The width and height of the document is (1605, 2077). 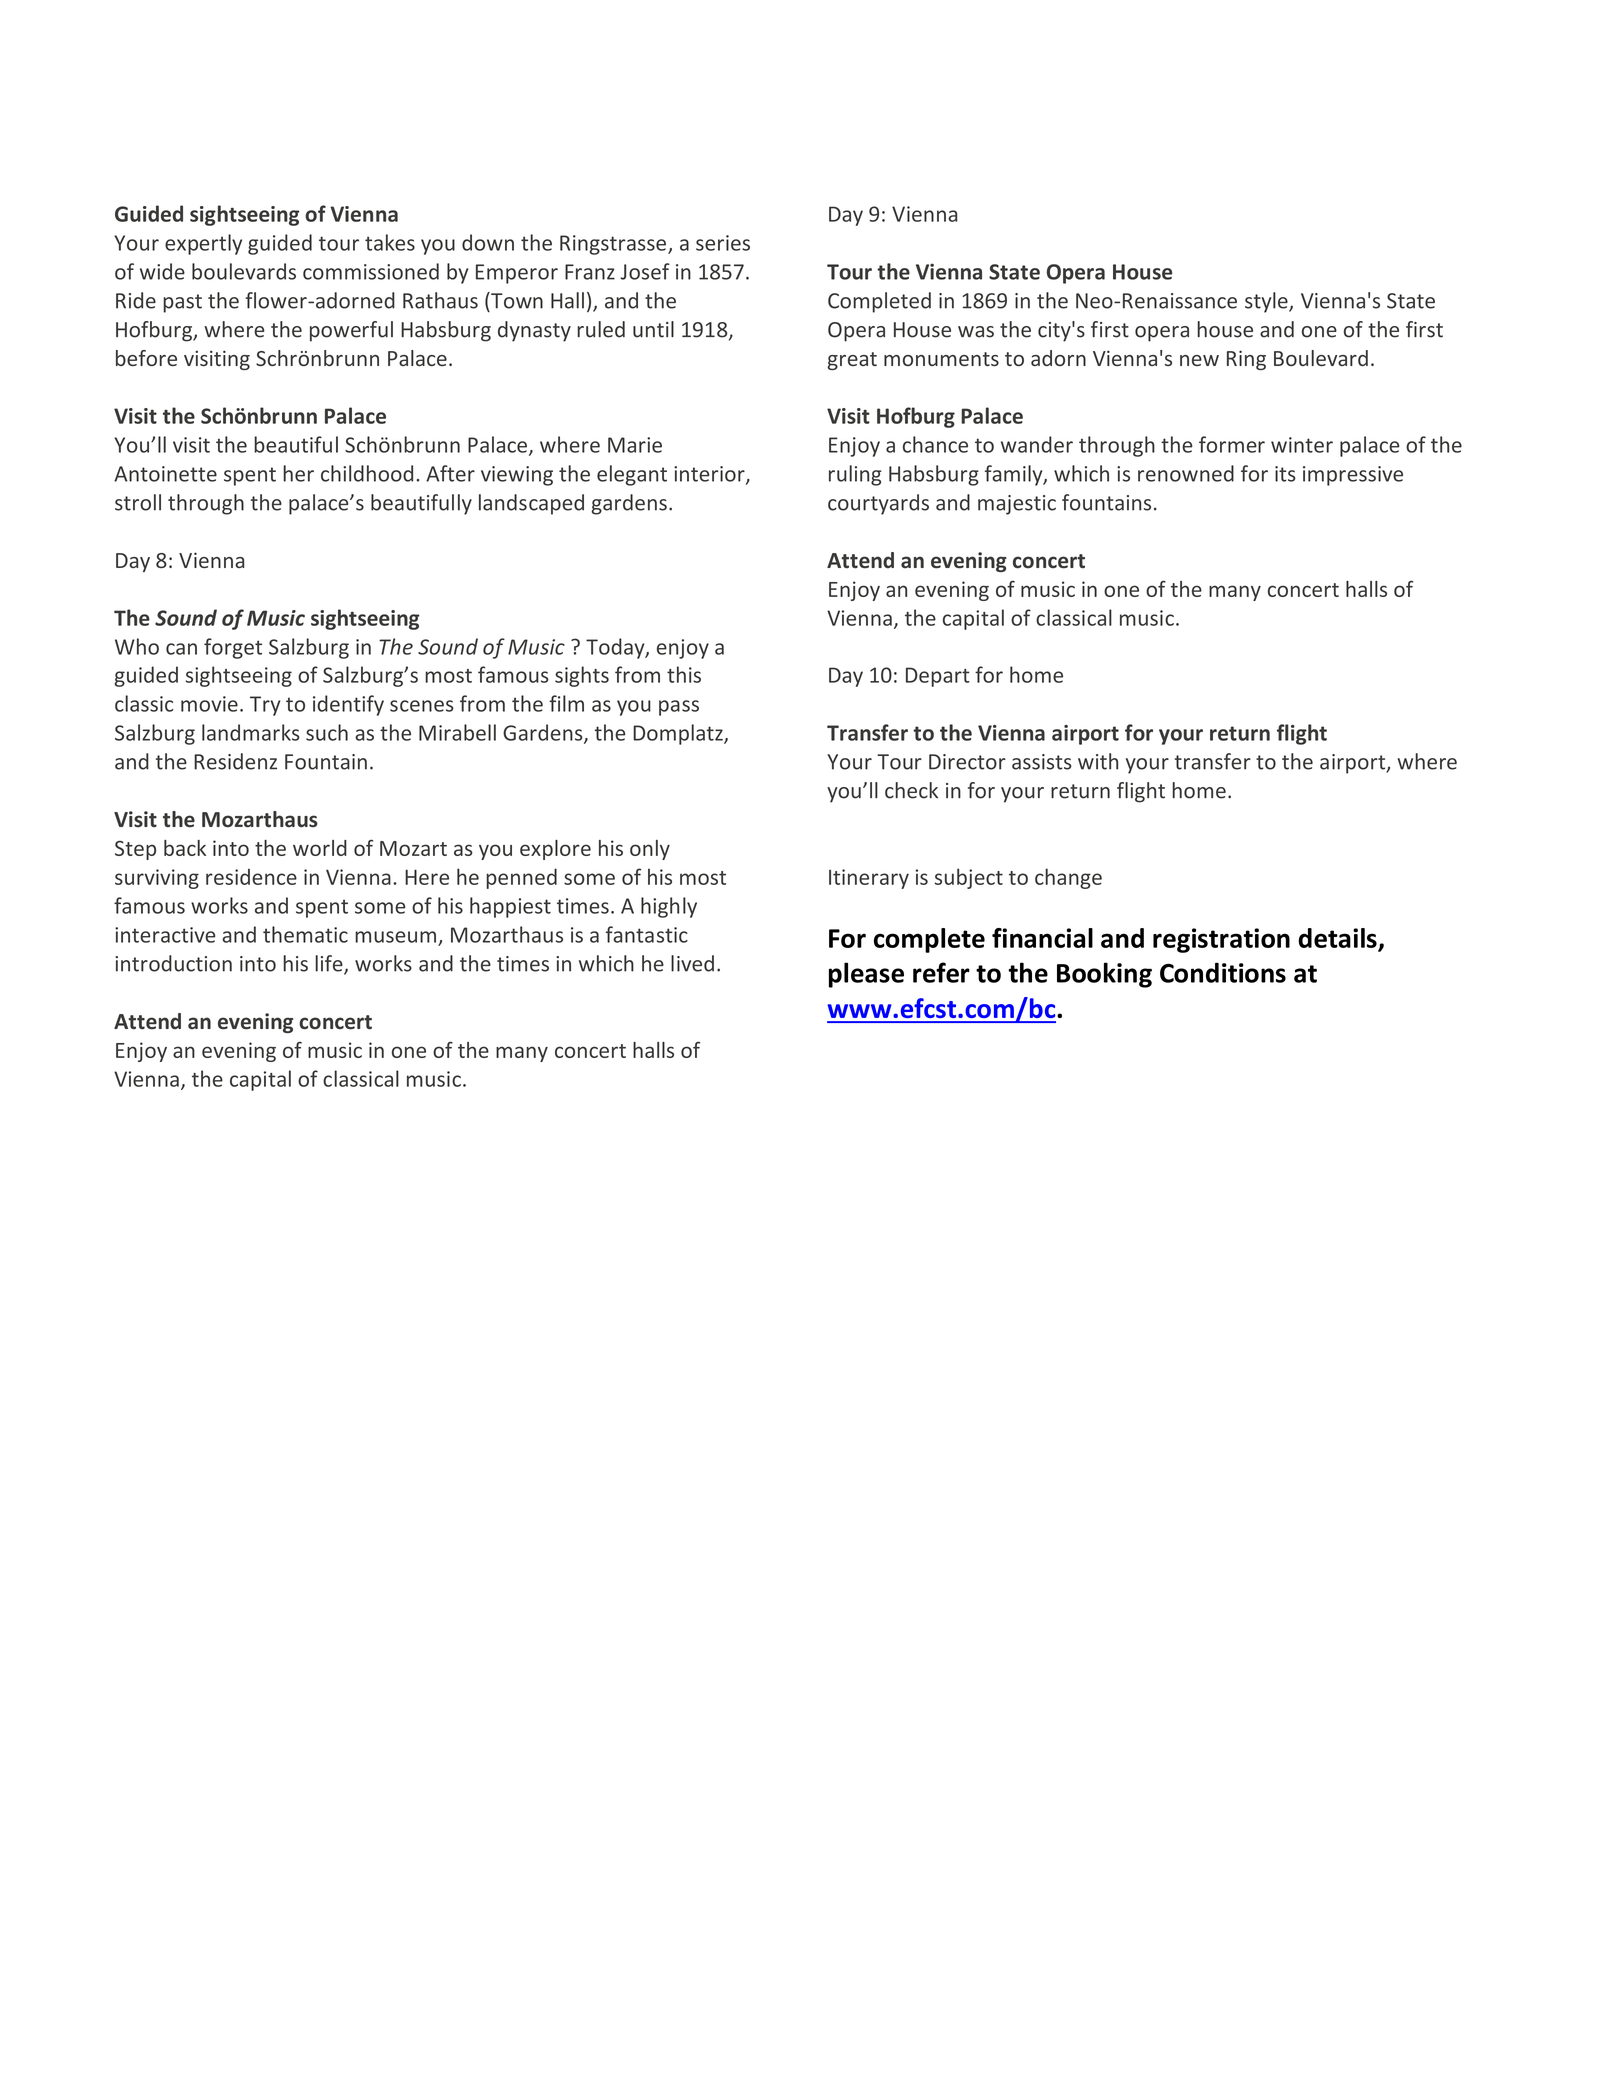 What do you see at coordinates (367, 473) in the document?
I see `childhood` at bounding box center [367, 473].
